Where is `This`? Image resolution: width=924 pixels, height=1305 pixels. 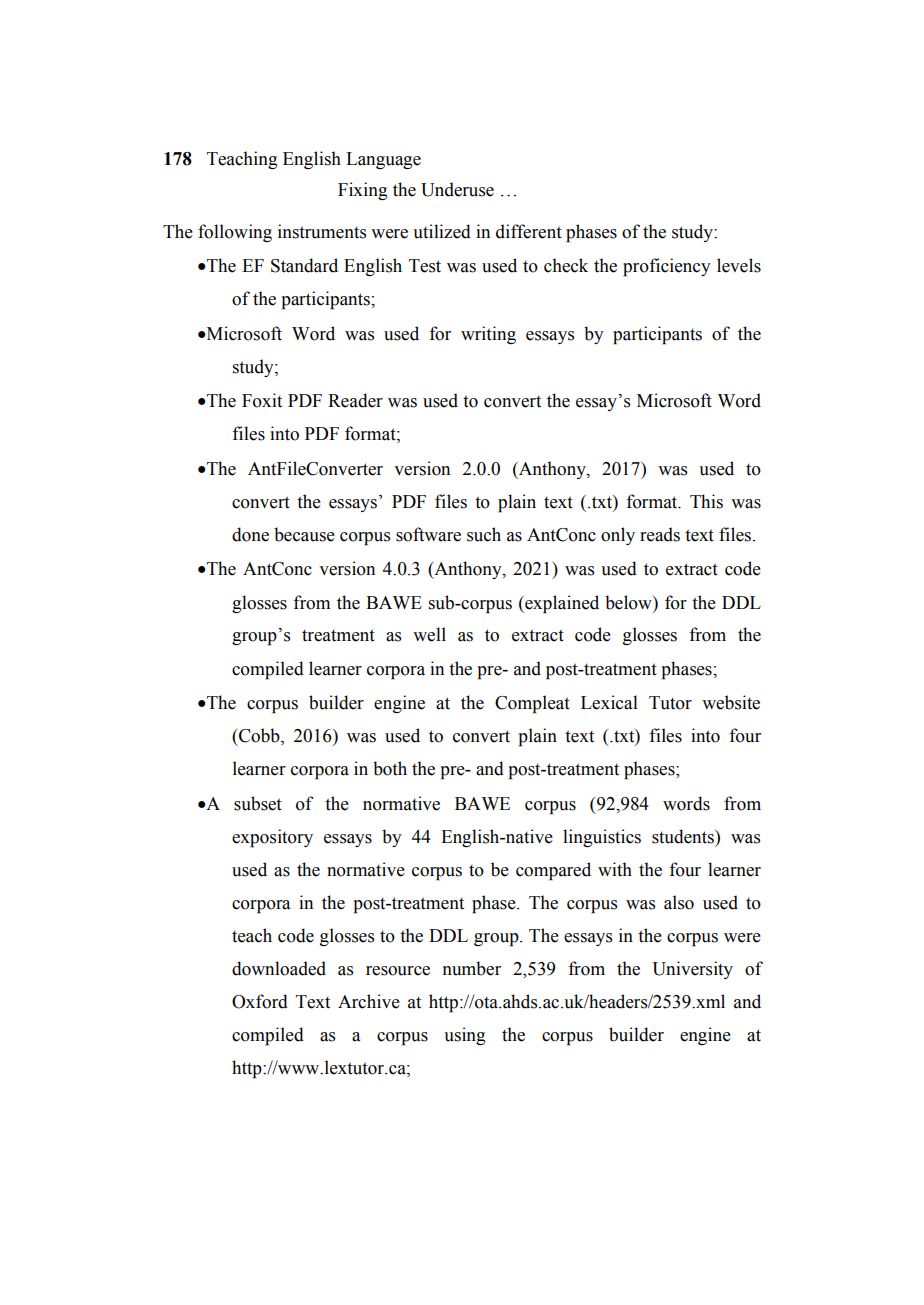
This is located at coordinates (706, 501).
